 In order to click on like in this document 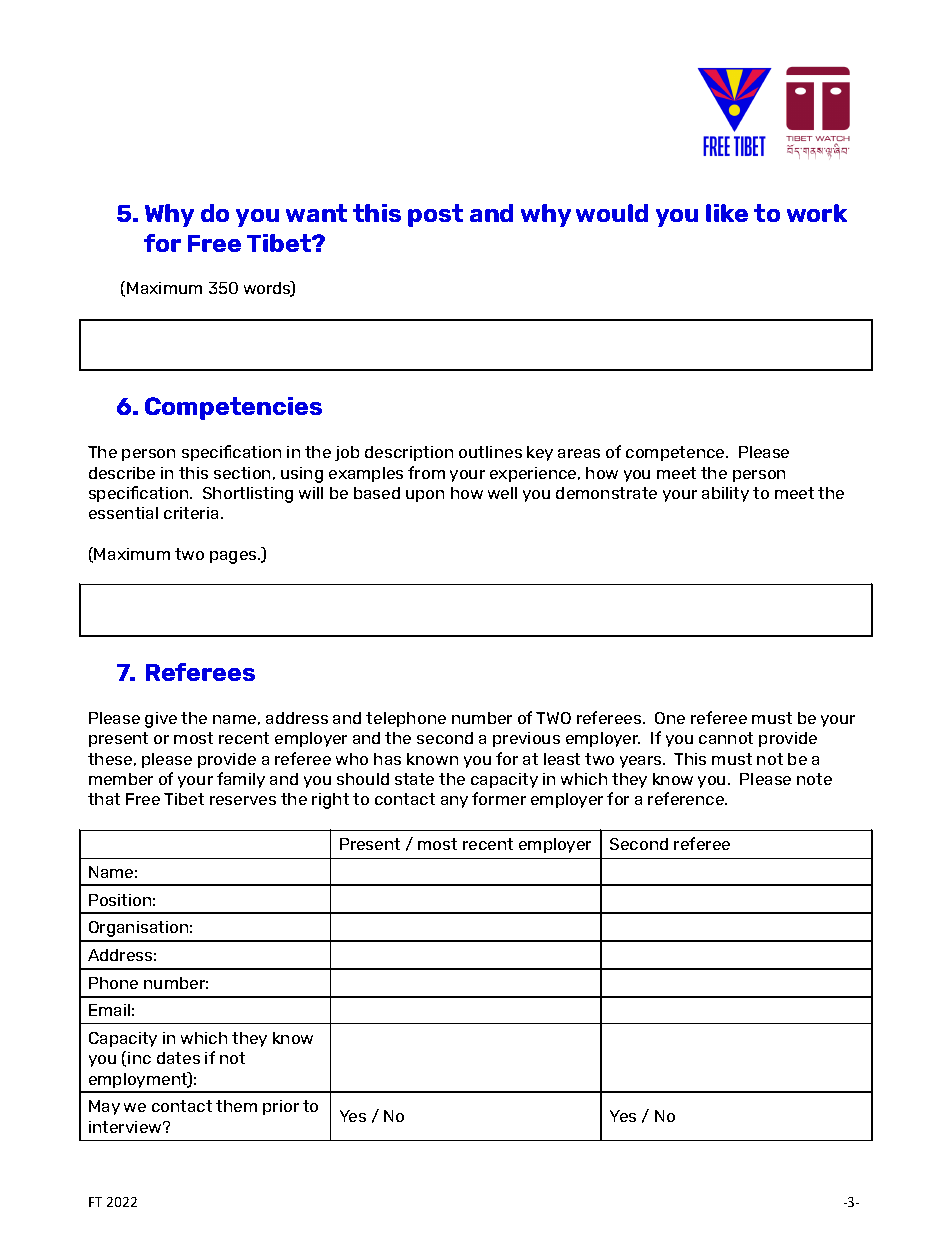, I will do `click(727, 213)`.
